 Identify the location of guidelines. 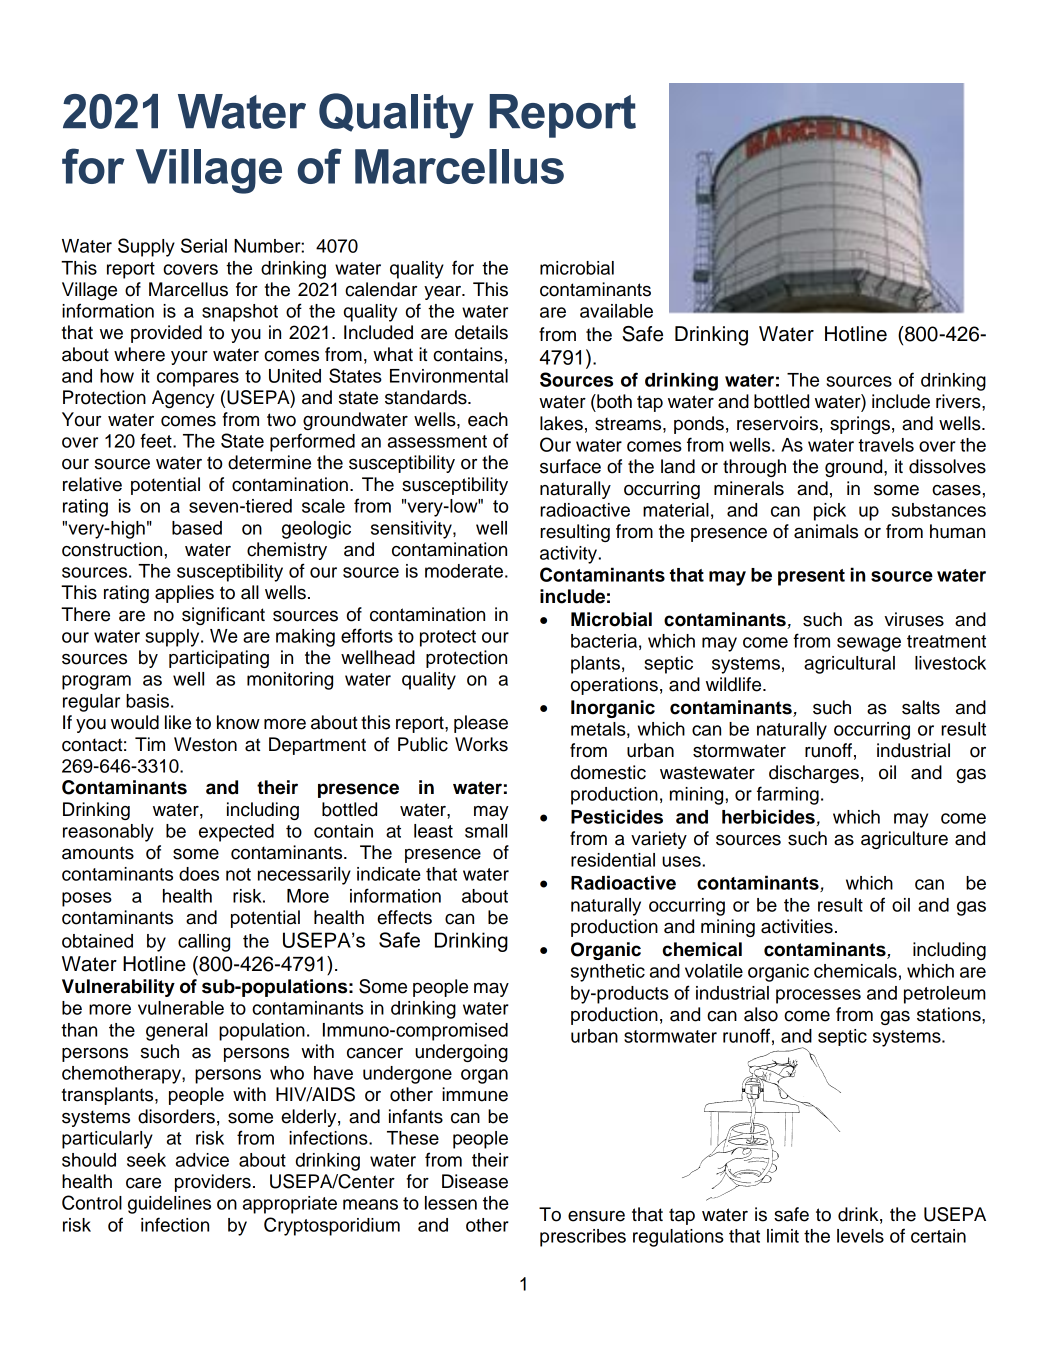
(169, 1205).
